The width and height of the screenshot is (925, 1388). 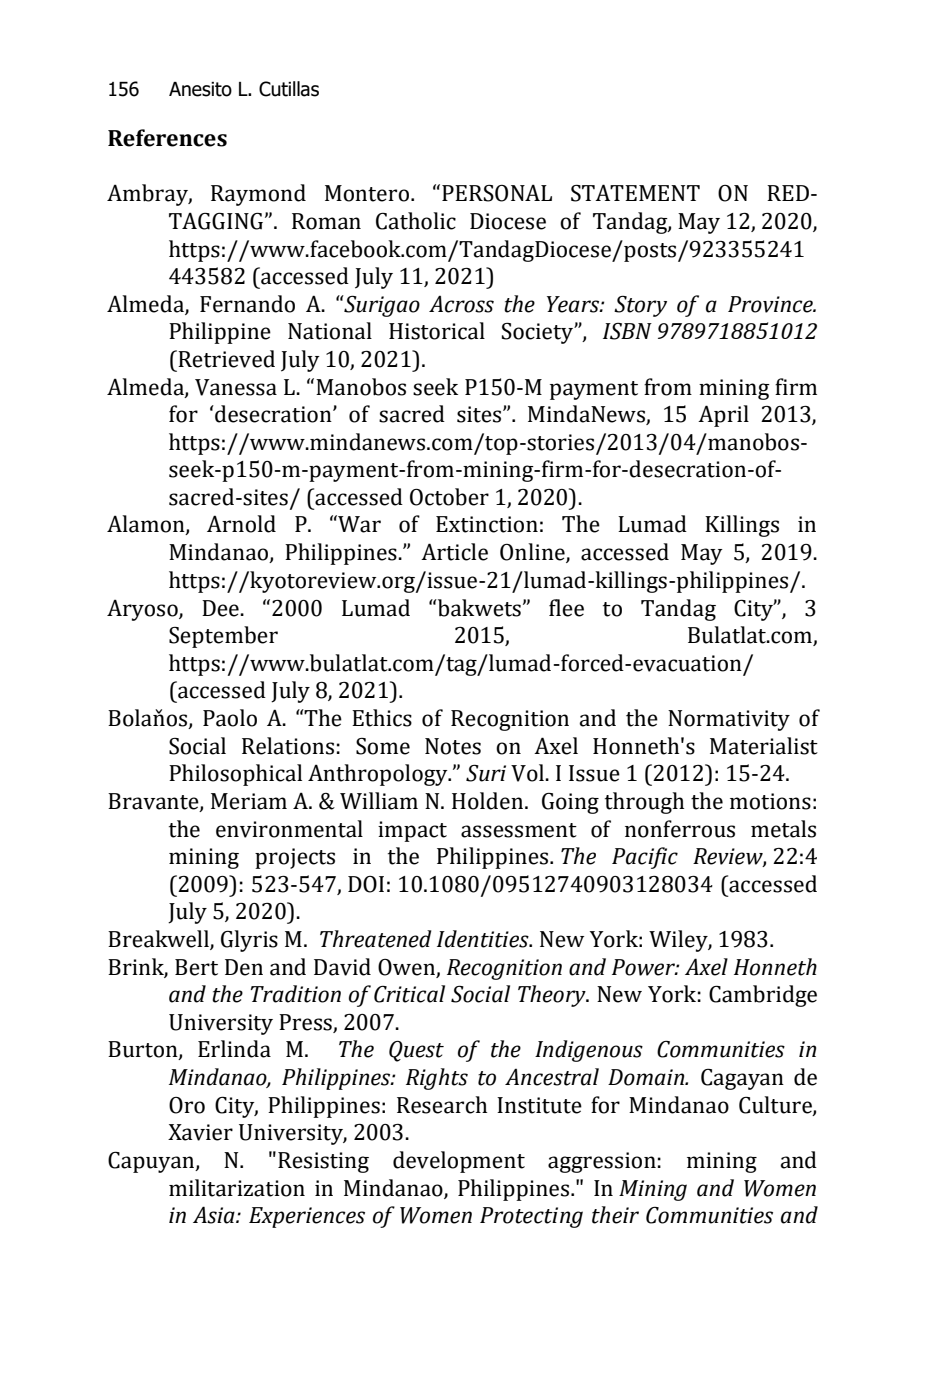 What do you see at coordinates (497, 193) in the screenshot?
I see `PERSONAL` at bounding box center [497, 193].
